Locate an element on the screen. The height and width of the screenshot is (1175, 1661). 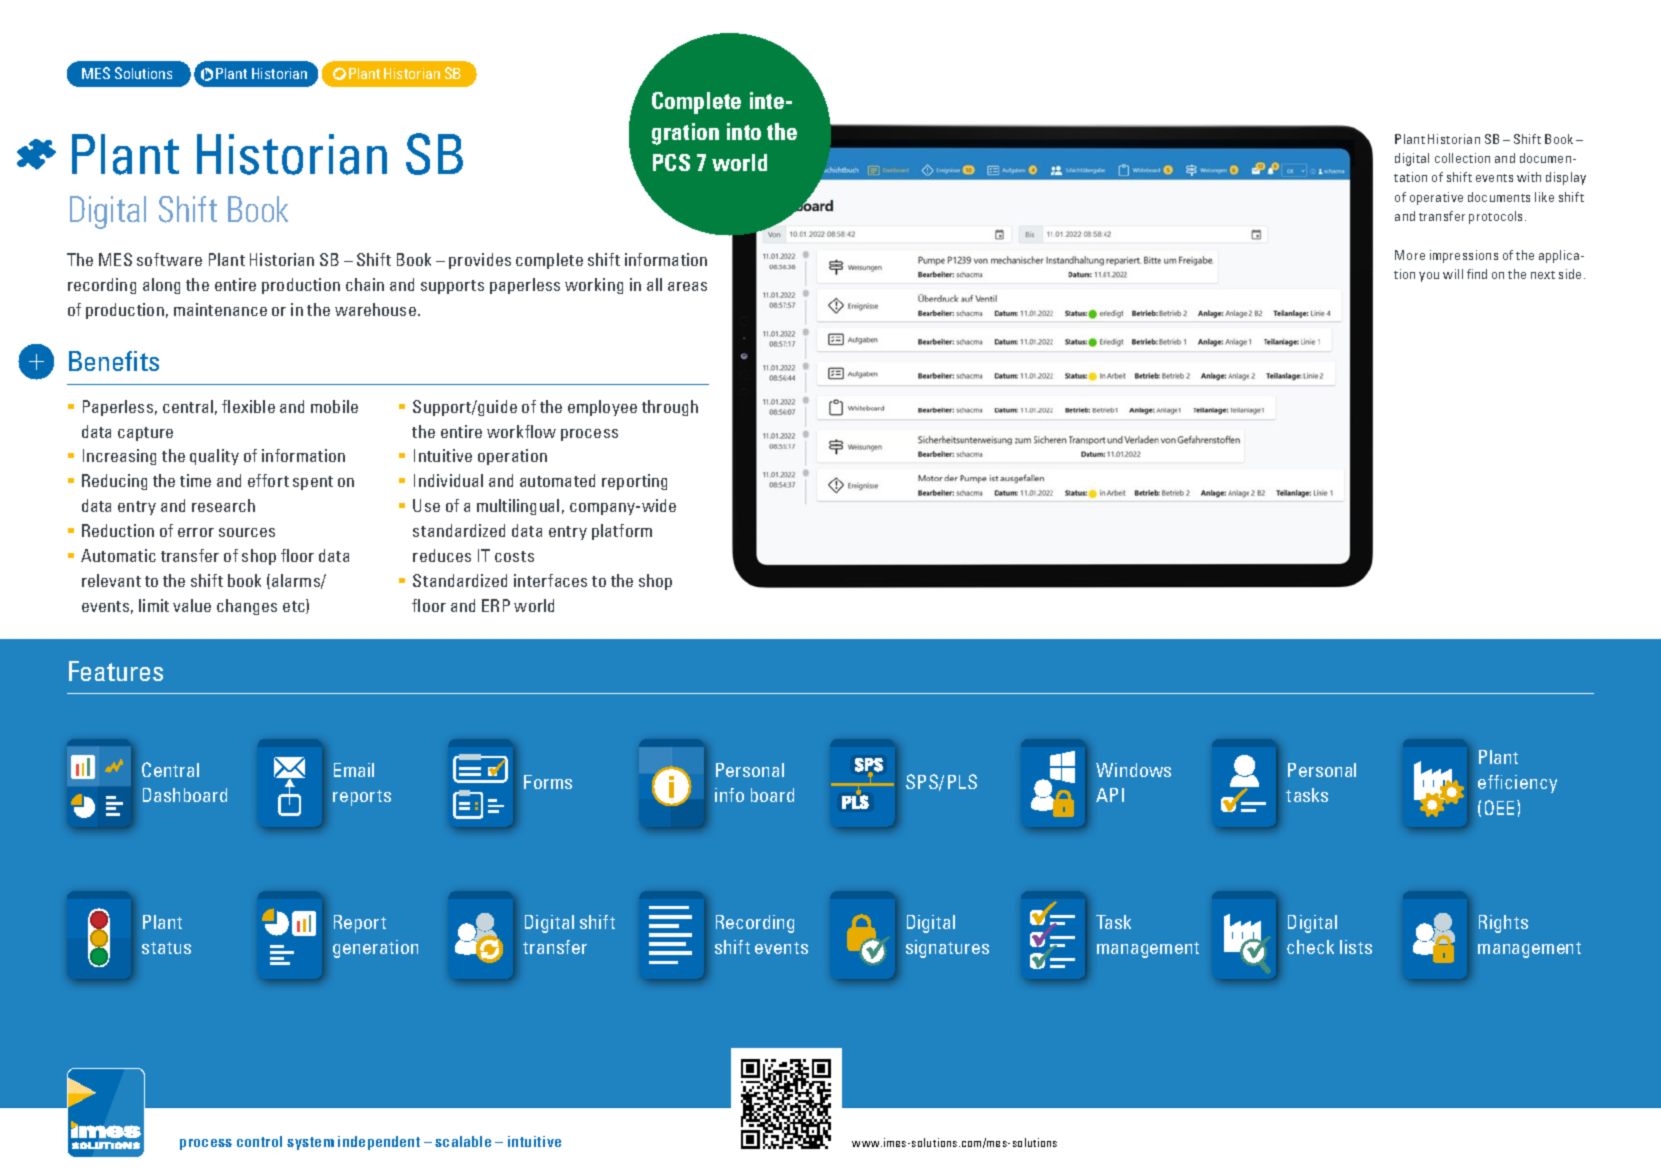
spent is located at coordinates (313, 483).
